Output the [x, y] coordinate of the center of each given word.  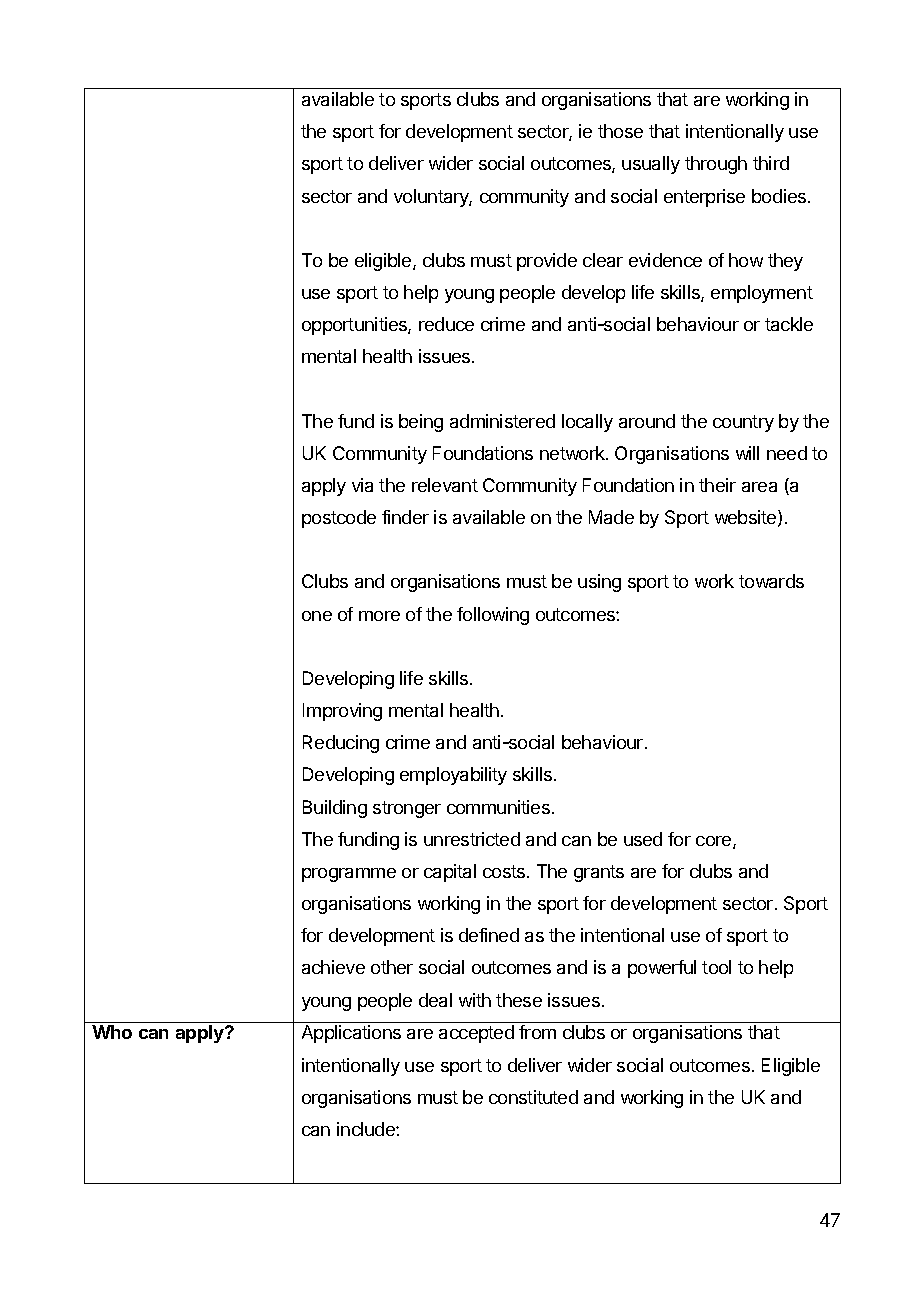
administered [502, 421]
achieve [333, 967]
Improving [342, 712]
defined [489, 935]
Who [112, 1032]
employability [453, 776]
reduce [446, 324]
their [717, 485]
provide [547, 262]
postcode [339, 519]
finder [405, 517]
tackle [789, 324]
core [715, 842]
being [421, 423]
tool [716, 967]
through [716, 165]
